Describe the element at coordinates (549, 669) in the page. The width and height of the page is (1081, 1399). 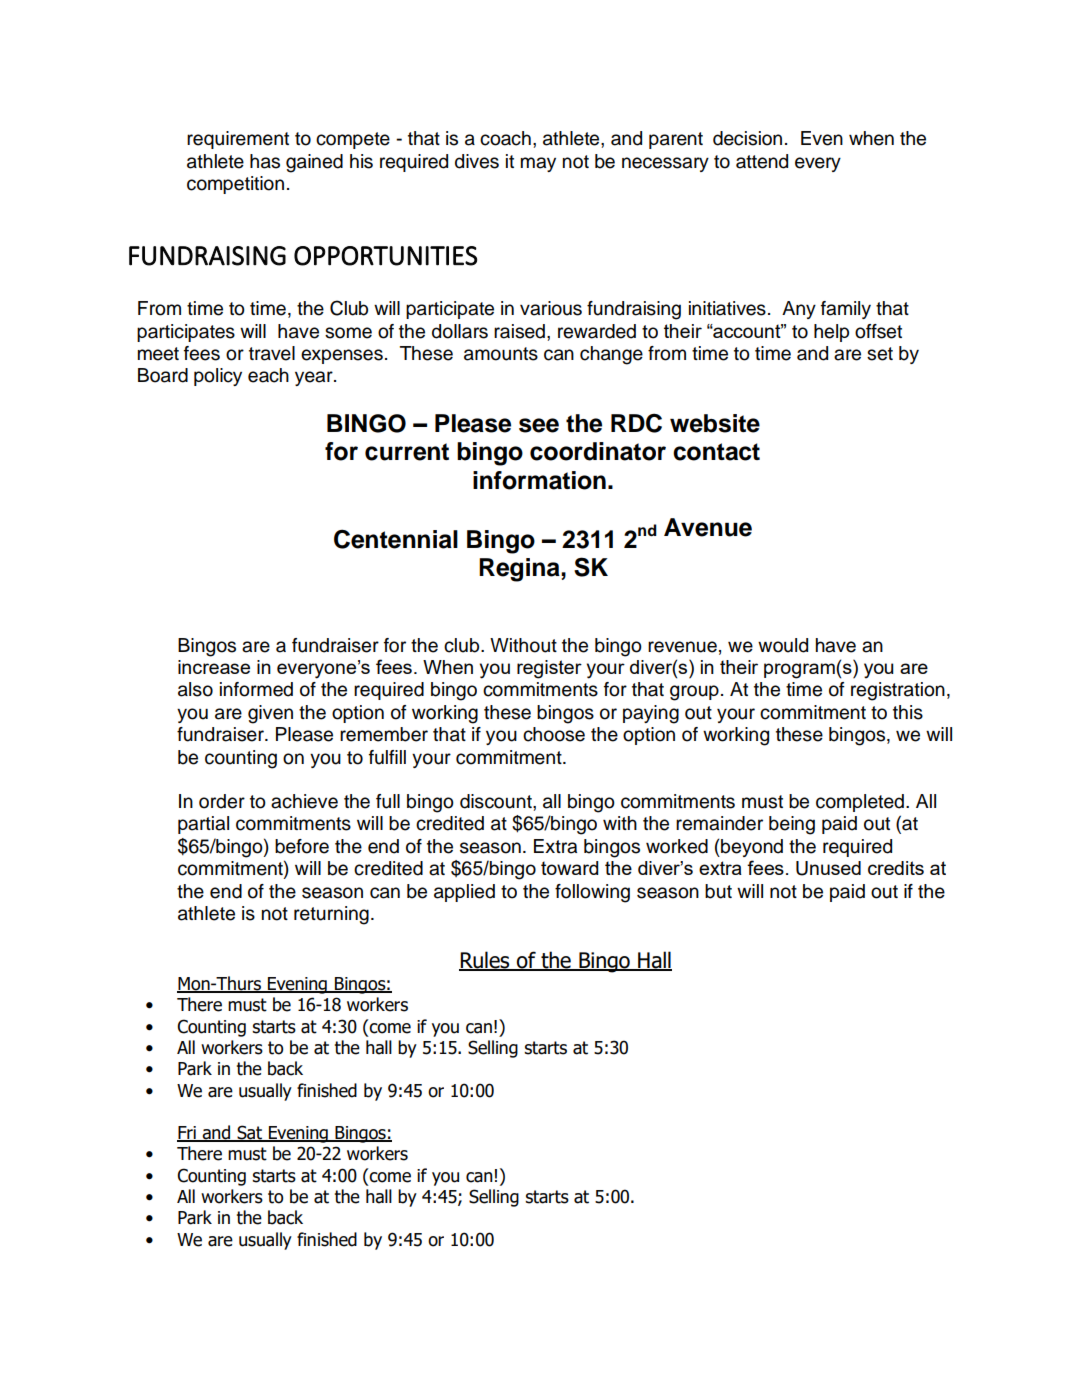
I see `register` at that location.
